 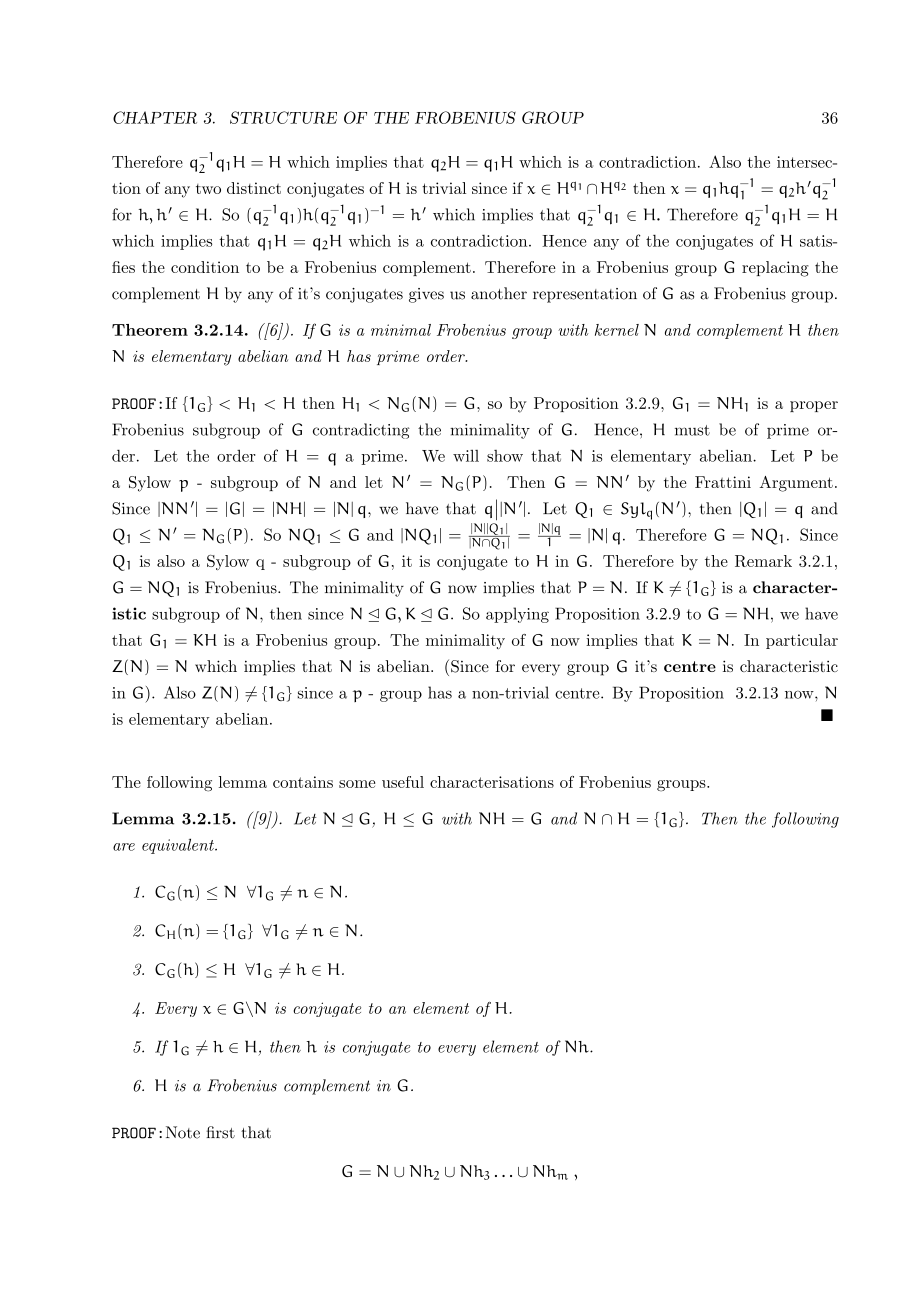 What do you see at coordinates (802, 641) in the page?
I see `particular` at bounding box center [802, 641].
